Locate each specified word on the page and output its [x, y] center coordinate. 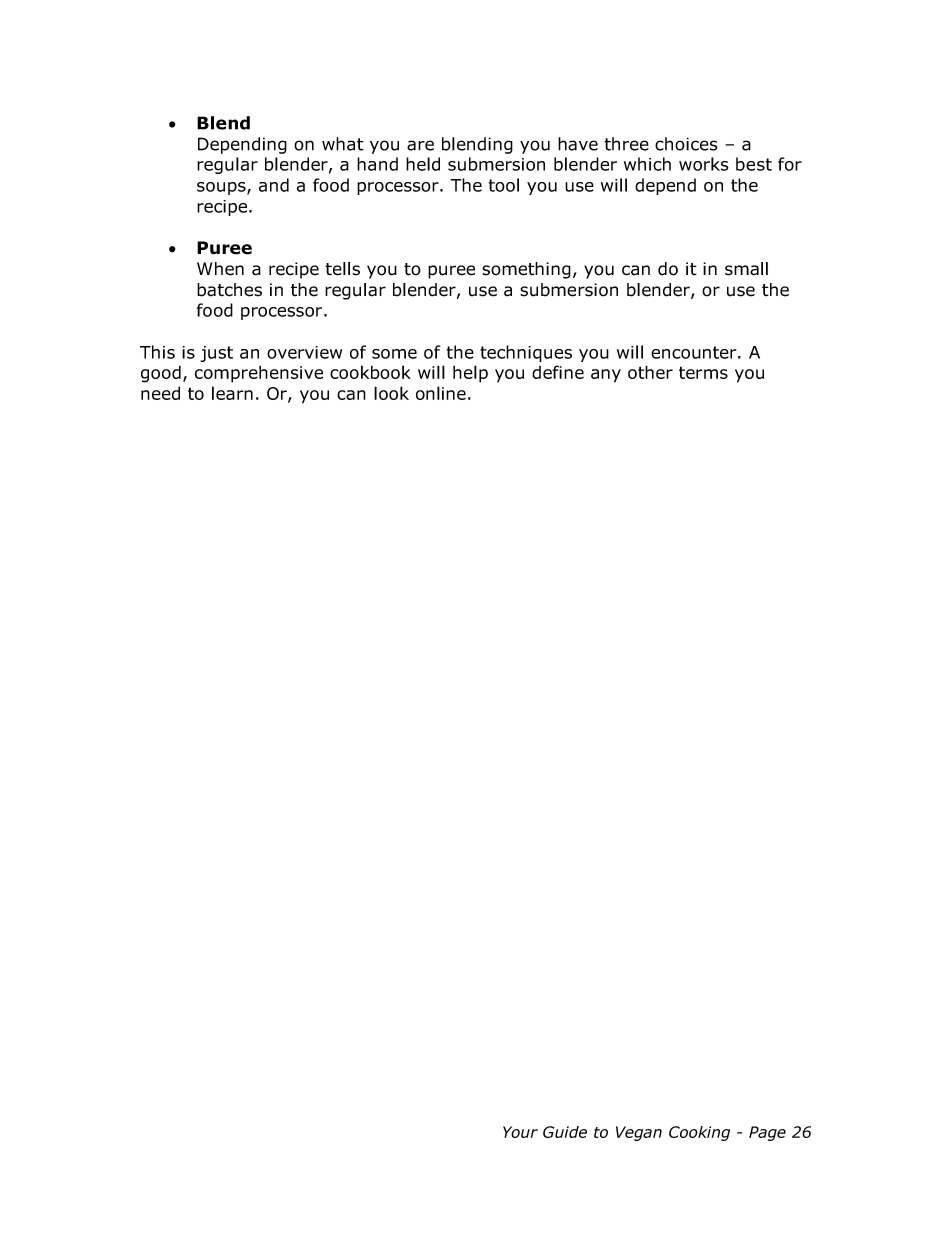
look [391, 393]
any [606, 376]
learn [232, 393]
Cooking [699, 1133]
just [217, 354]
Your [520, 1132]
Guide [565, 1132]
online [441, 393]
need [160, 393]
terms [703, 372]
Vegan [639, 1133]
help [470, 374]
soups [222, 188]
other [650, 372]
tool [504, 185]
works [704, 164]
